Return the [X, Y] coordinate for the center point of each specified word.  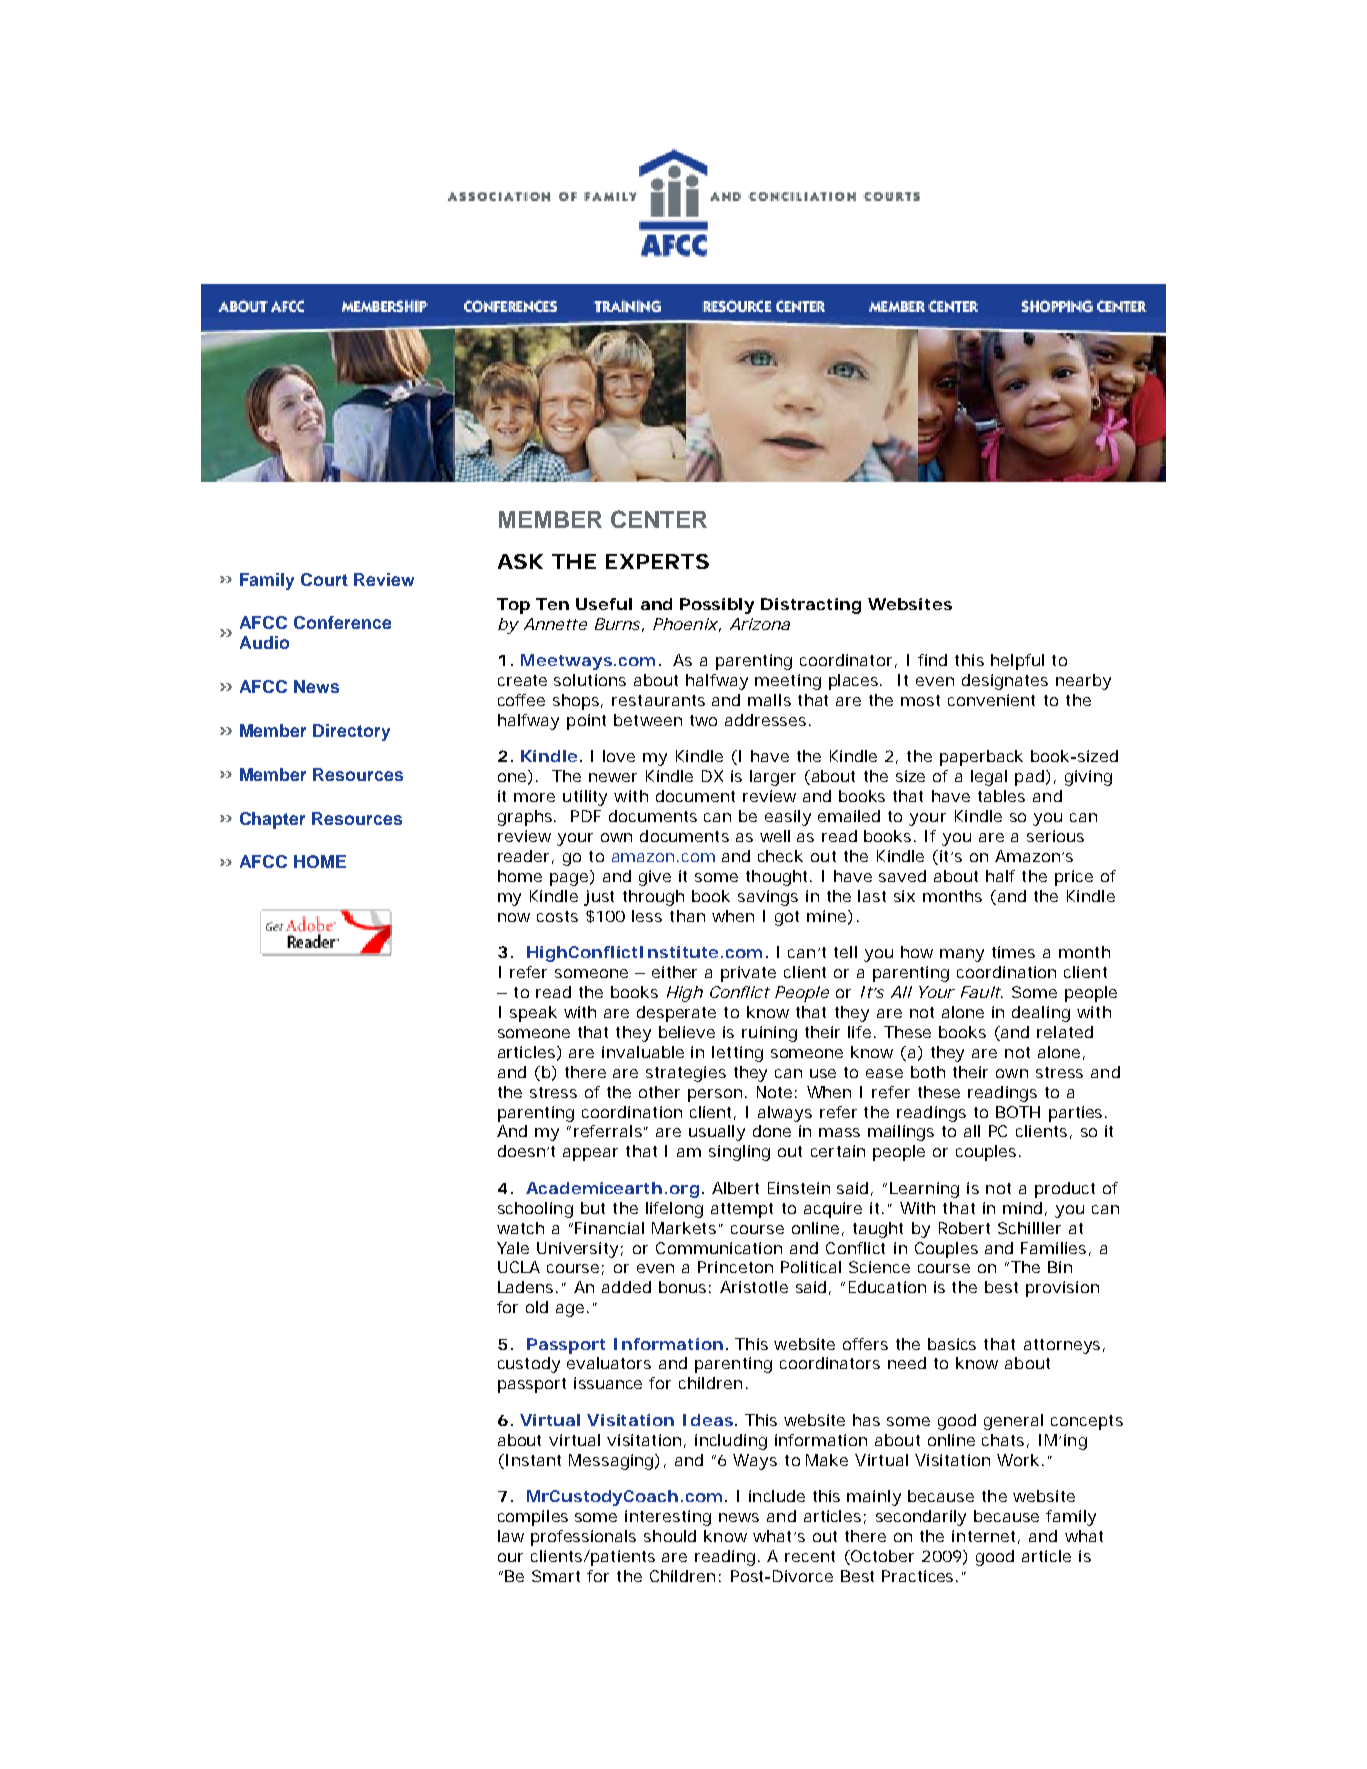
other [659, 1092]
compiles [533, 1518]
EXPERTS [657, 561]
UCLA [519, 1267]
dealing [1041, 1014]
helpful [1017, 662]
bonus [685, 1287]
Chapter [272, 820]
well [775, 836]
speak [533, 1014]
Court [324, 579]
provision [1062, 1289]
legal [989, 778]
